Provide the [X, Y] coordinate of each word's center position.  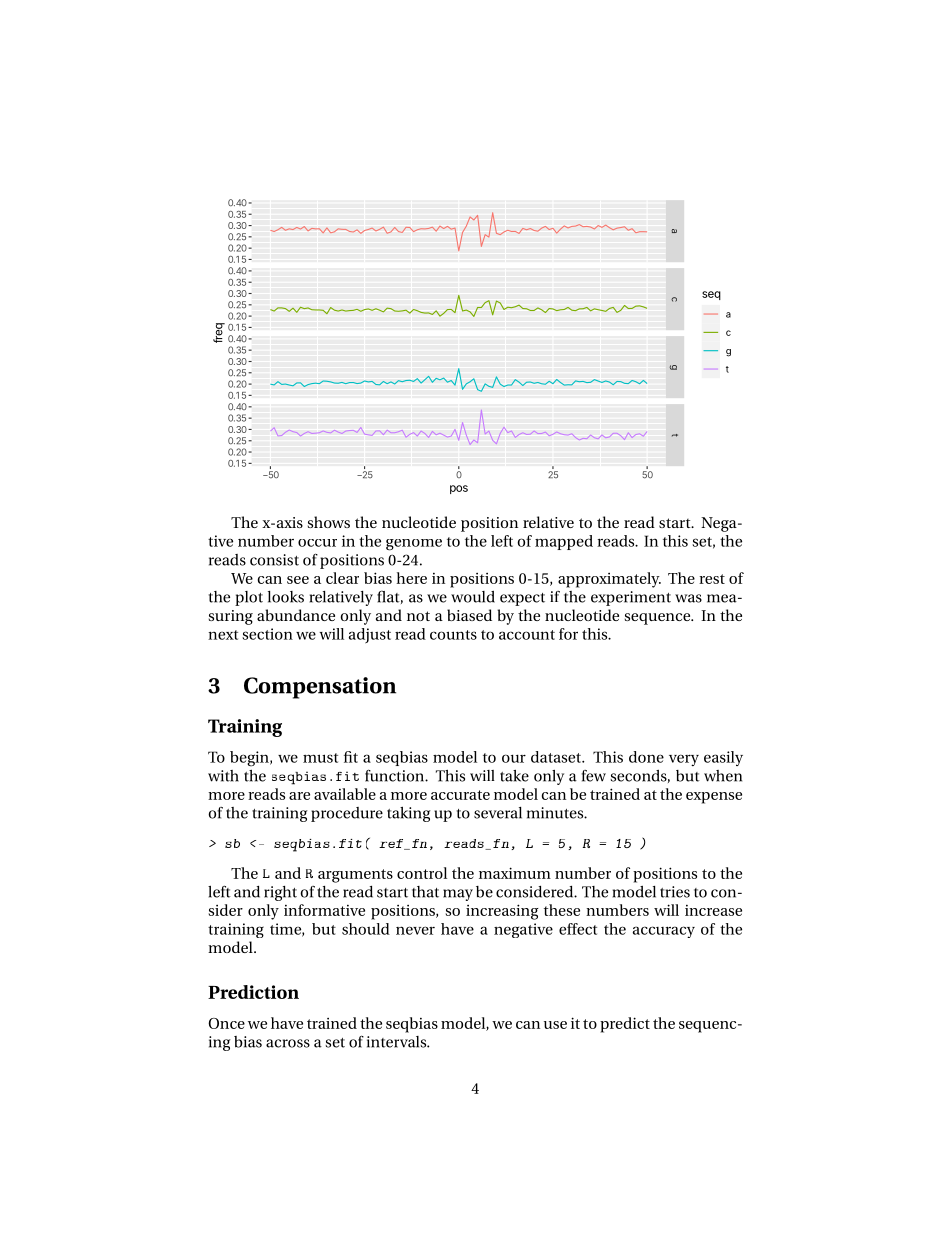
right [280, 893]
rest [712, 579]
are [299, 796]
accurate [460, 795]
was [688, 598]
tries [675, 892]
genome [414, 545]
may [458, 895]
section [267, 634]
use [555, 1025]
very [684, 760]
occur [317, 543]
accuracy [664, 932]
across [288, 1043]
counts [453, 635]
